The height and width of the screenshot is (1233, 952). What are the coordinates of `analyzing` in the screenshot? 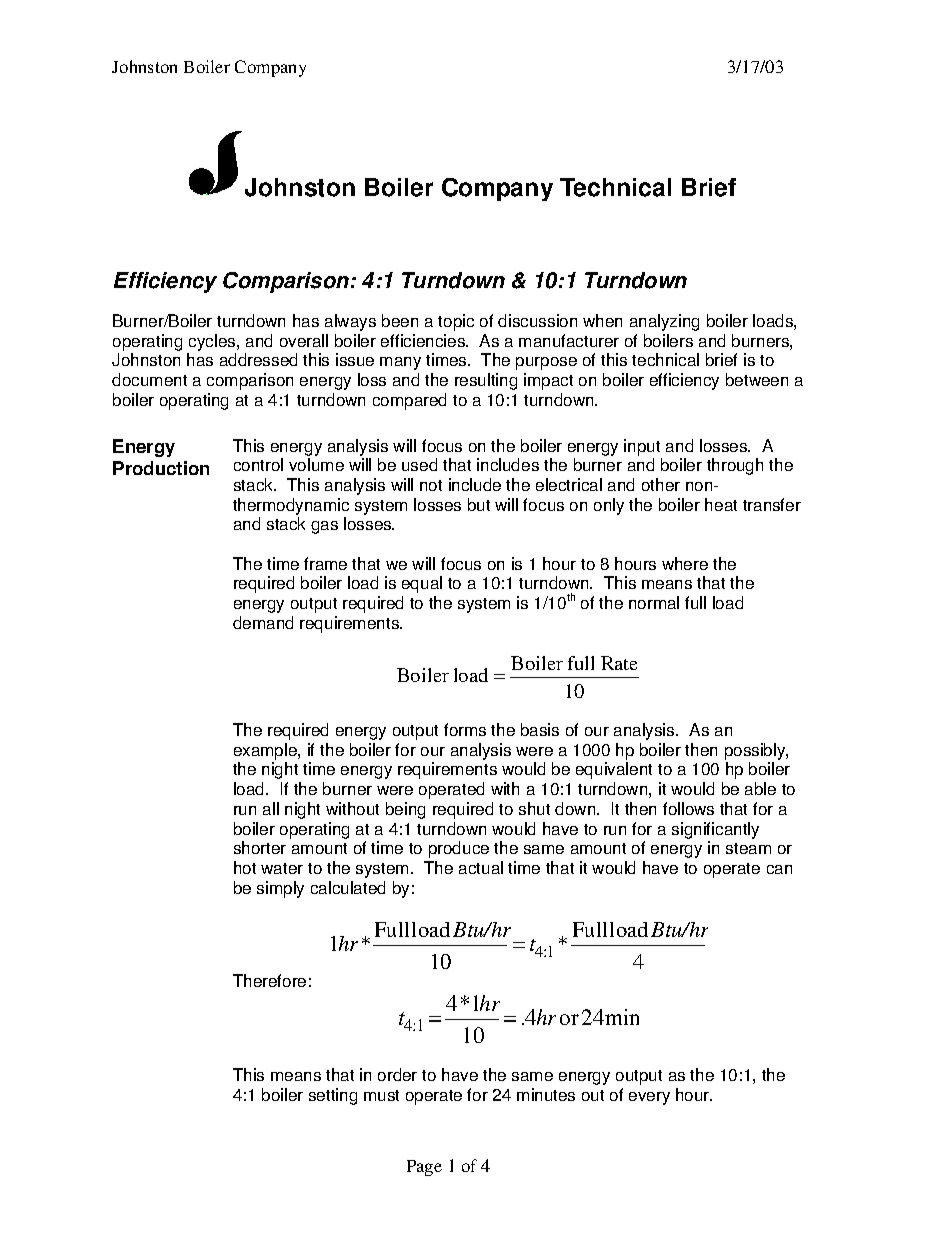 It's located at (664, 322).
